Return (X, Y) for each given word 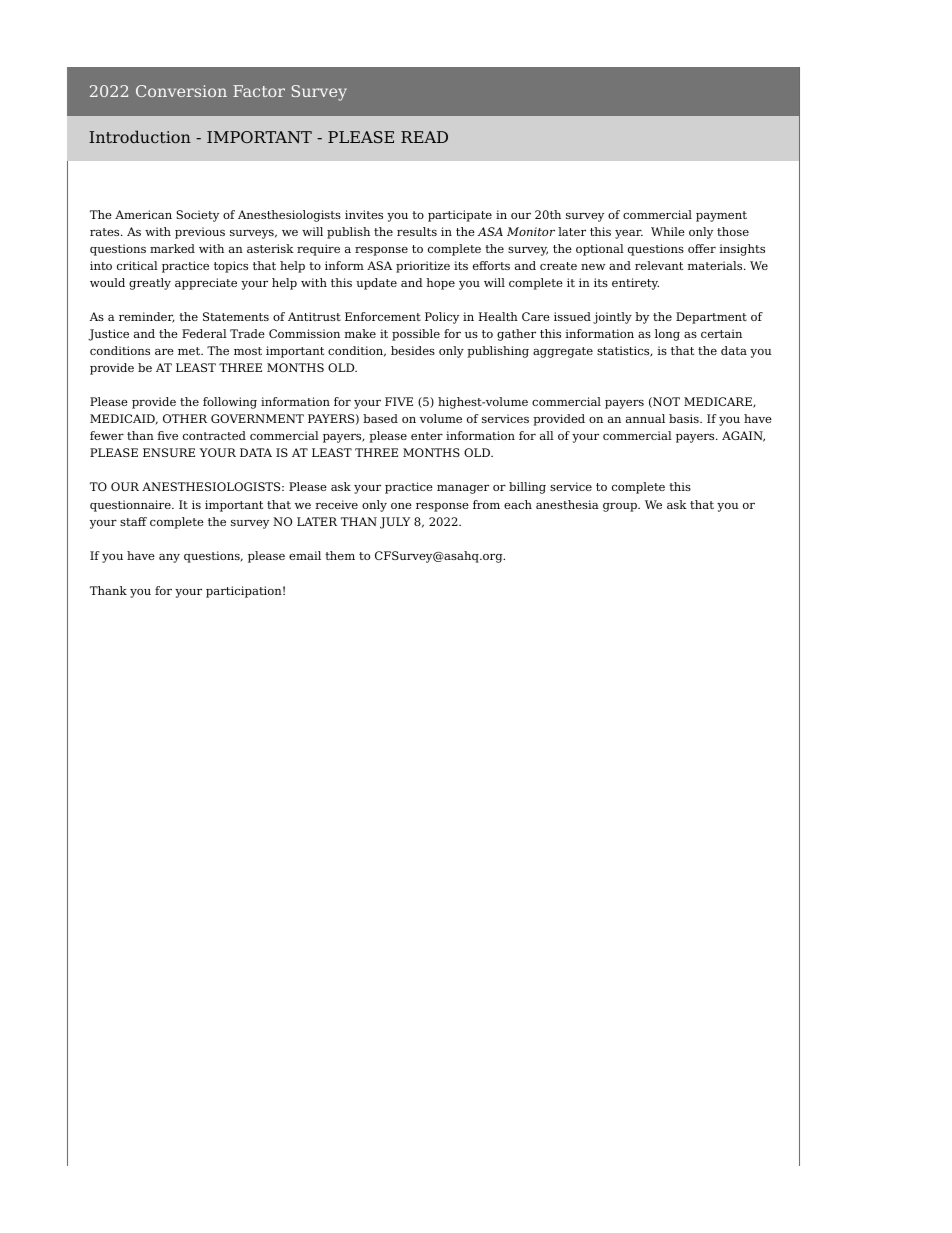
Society (197, 216)
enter (427, 436)
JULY (395, 523)
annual (645, 418)
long (667, 335)
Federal (204, 333)
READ (424, 137)
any (169, 558)
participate (460, 216)
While (668, 231)
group (621, 507)
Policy (442, 318)
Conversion (181, 91)
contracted (214, 435)
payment (721, 216)
